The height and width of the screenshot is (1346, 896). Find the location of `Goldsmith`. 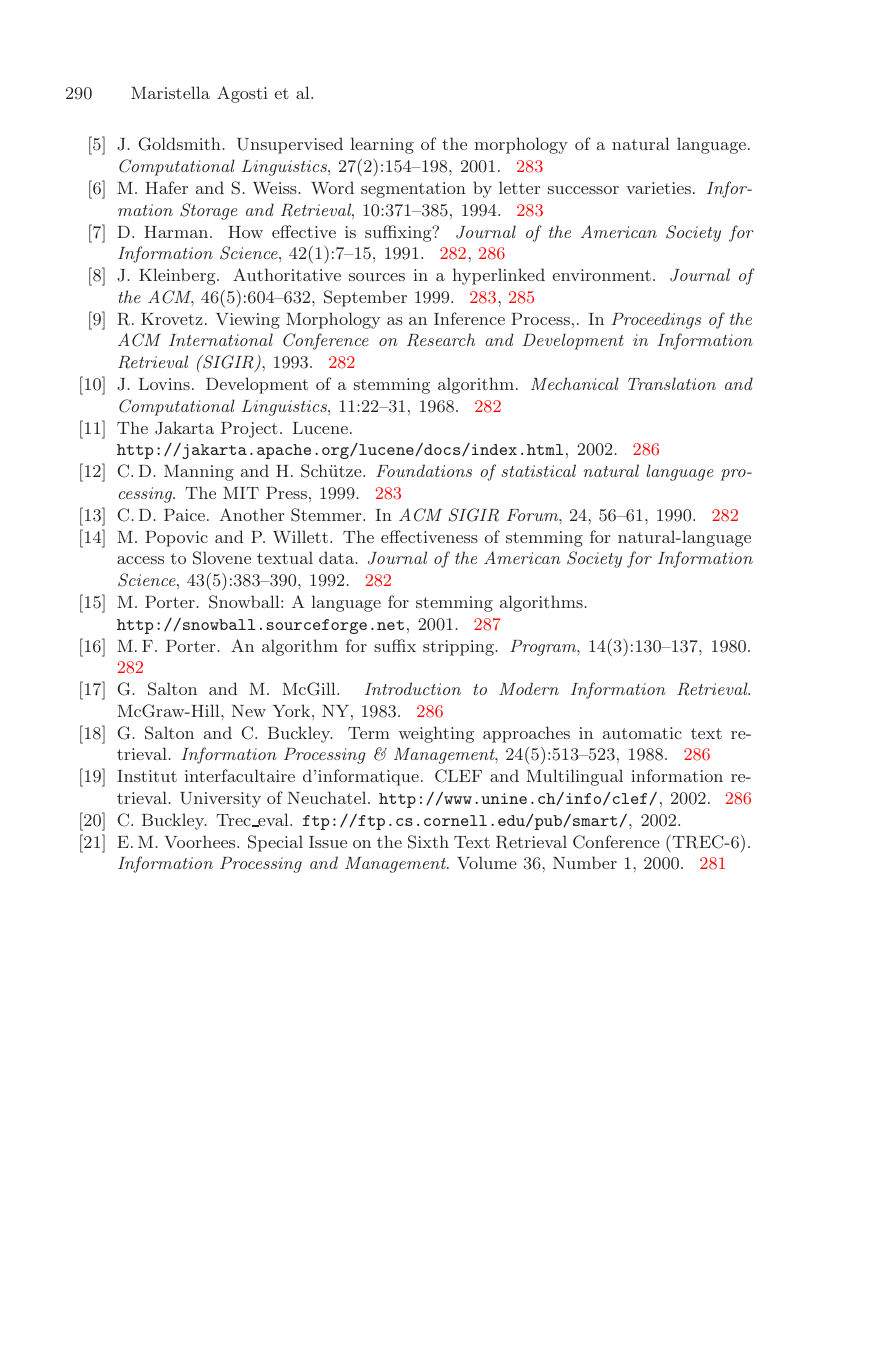

Goldsmith is located at coordinates (181, 144).
